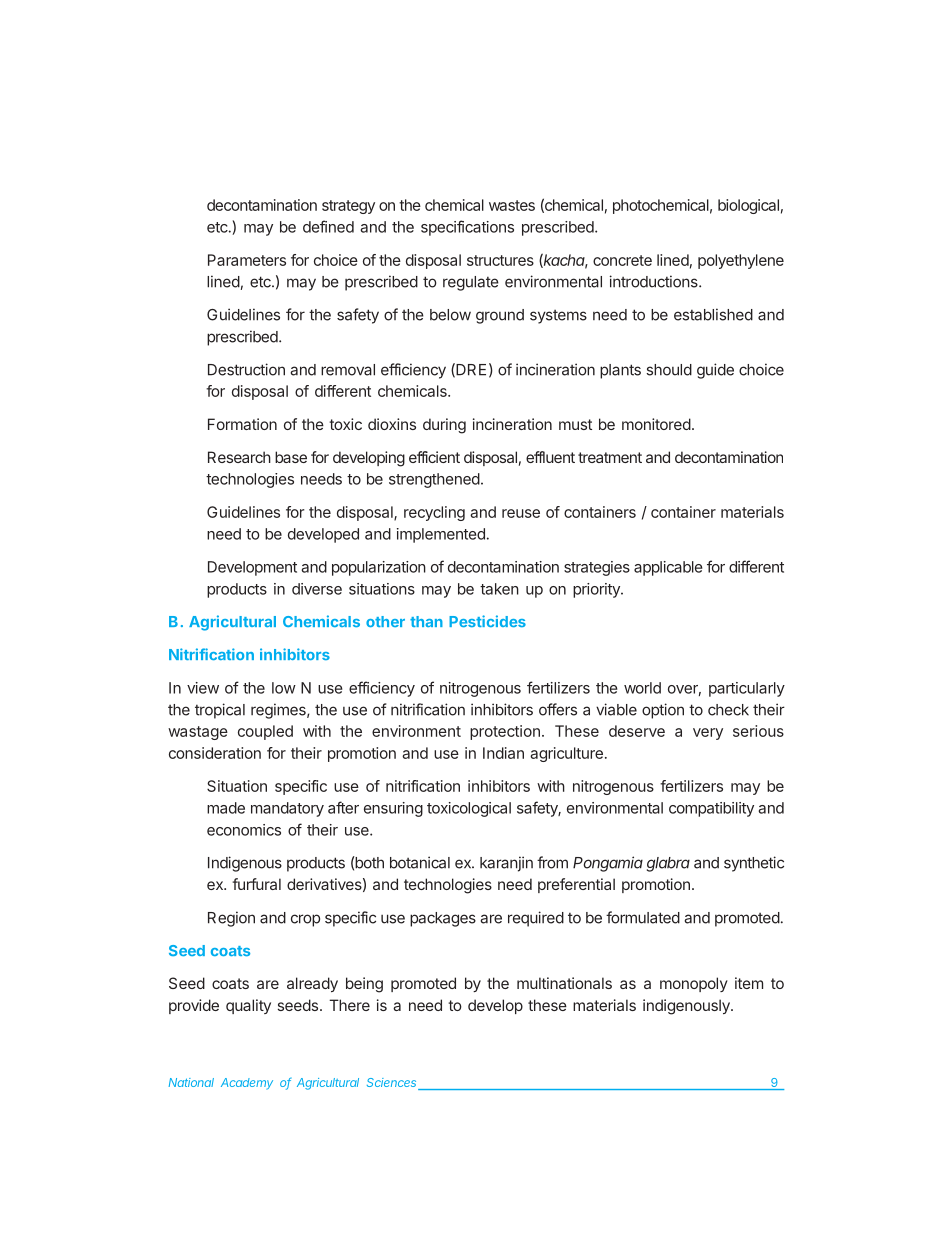 Image resolution: width=952 pixels, height=1233 pixels. What do you see at coordinates (711, 809) in the image?
I see `compatibility` at bounding box center [711, 809].
